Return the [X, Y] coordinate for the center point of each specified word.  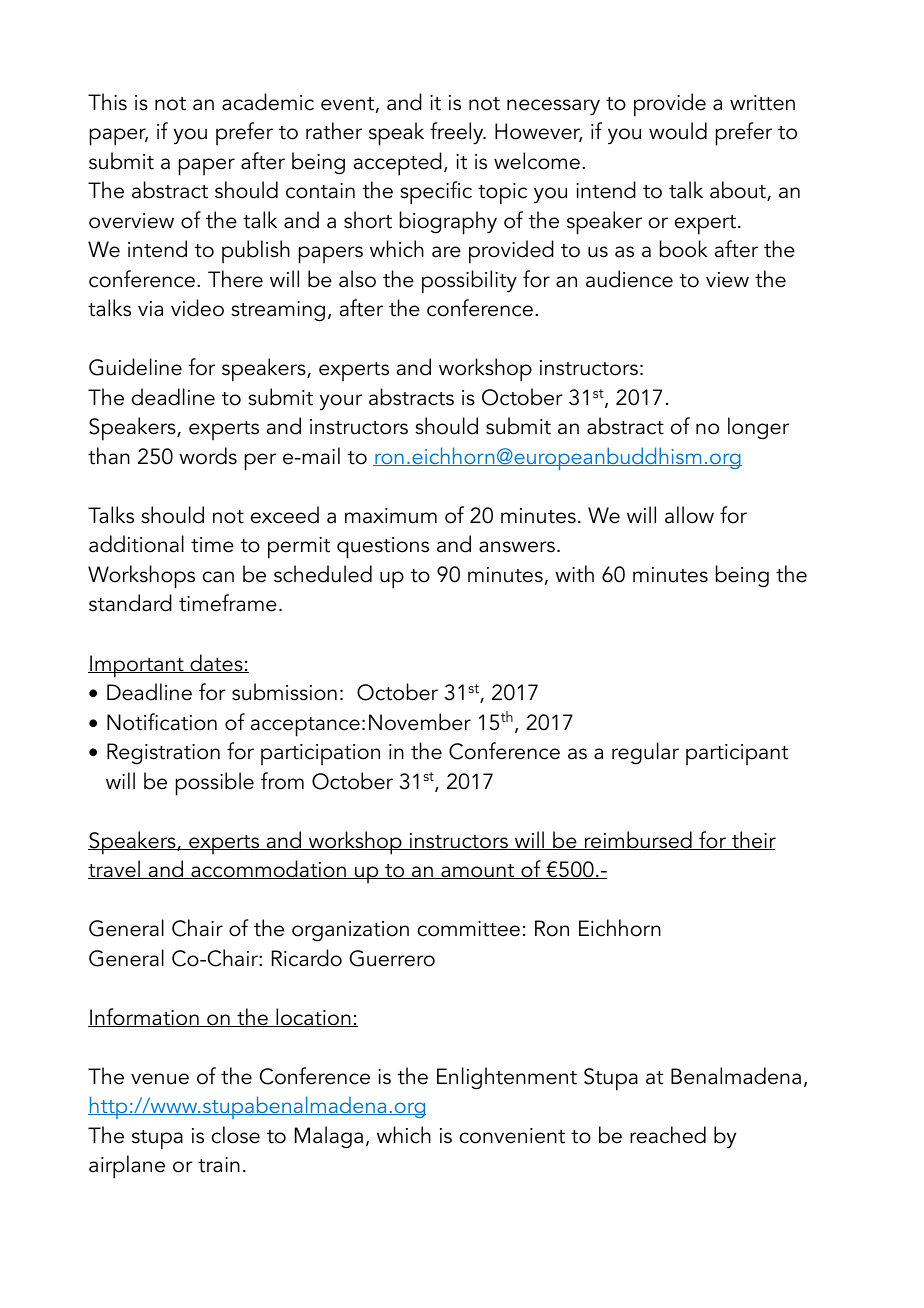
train [219, 1165]
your [341, 402]
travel [115, 869]
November [420, 722]
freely [458, 133]
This [107, 102]
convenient [512, 1136]
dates [216, 663]
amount [478, 871]
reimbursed [638, 840]
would [678, 131]
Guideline [135, 367]
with [574, 574]
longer [758, 428]
